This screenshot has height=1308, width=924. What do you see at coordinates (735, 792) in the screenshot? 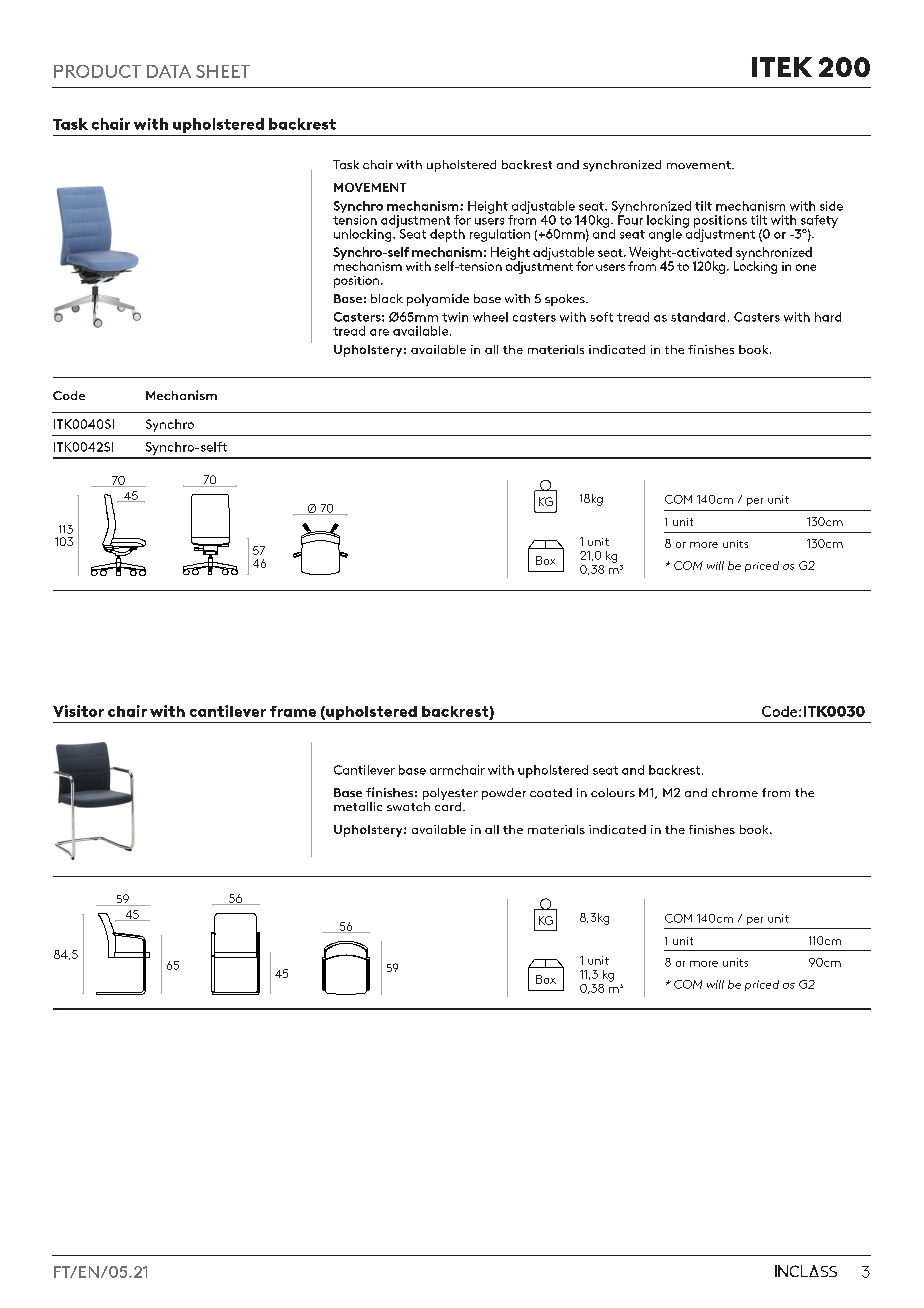
I see `chrome` at bounding box center [735, 792].
